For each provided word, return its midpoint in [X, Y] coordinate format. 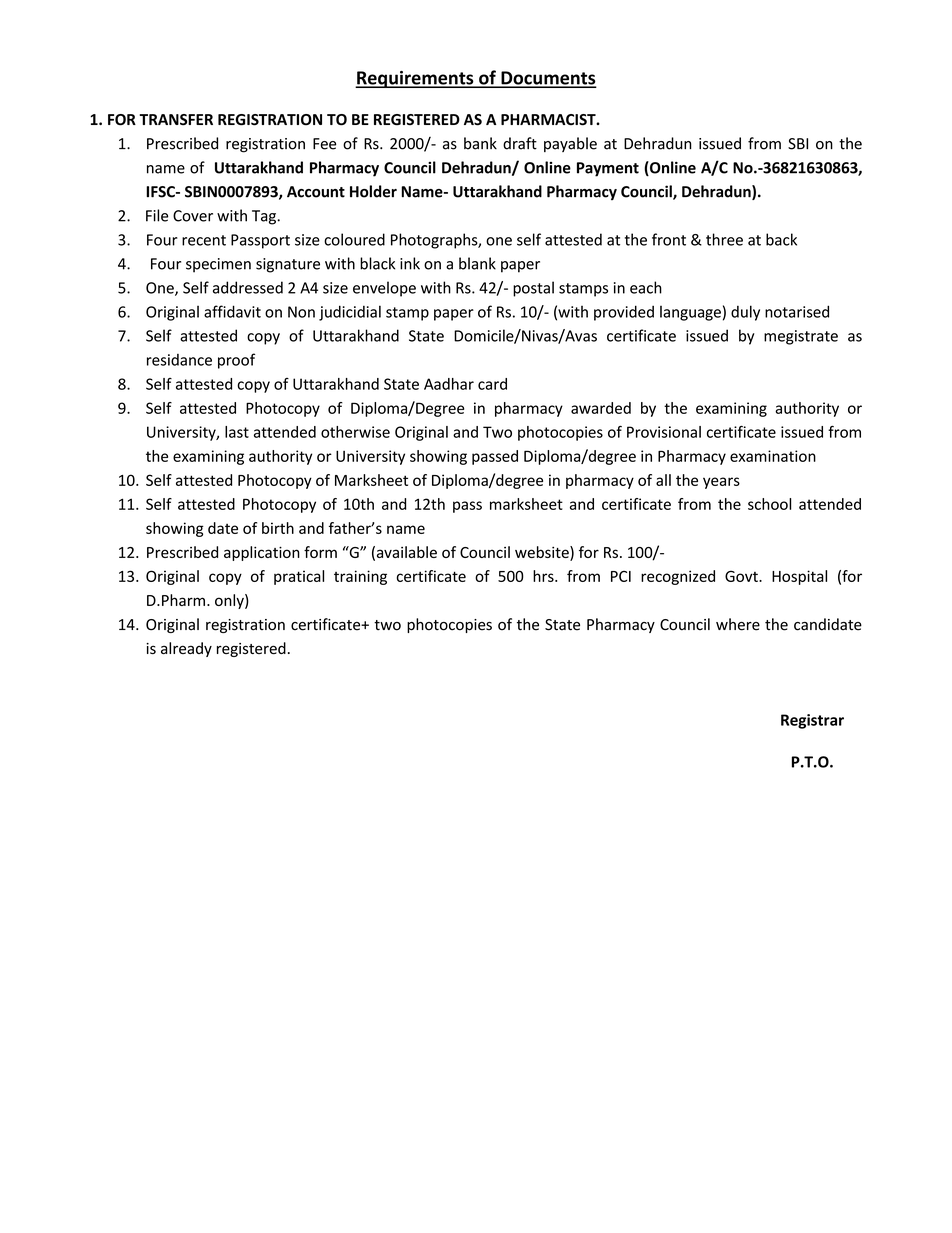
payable [570, 144]
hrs [544, 576]
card [492, 384]
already [186, 649]
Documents [547, 79]
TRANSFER [176, 120]
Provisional [664, 432]
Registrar [812, 721]
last [237, 432]
